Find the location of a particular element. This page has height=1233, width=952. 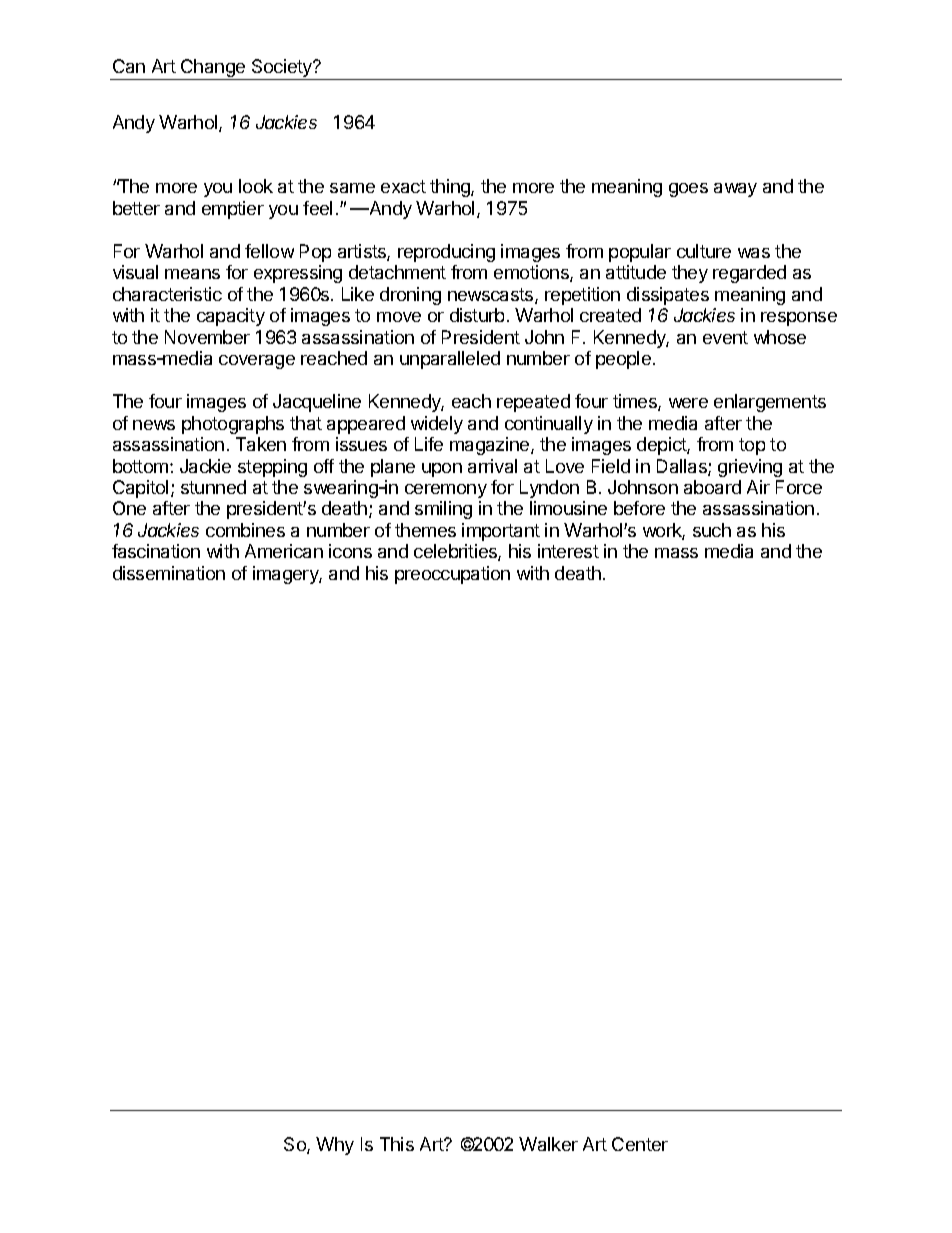

This is located at coordinates (397, 1144).
